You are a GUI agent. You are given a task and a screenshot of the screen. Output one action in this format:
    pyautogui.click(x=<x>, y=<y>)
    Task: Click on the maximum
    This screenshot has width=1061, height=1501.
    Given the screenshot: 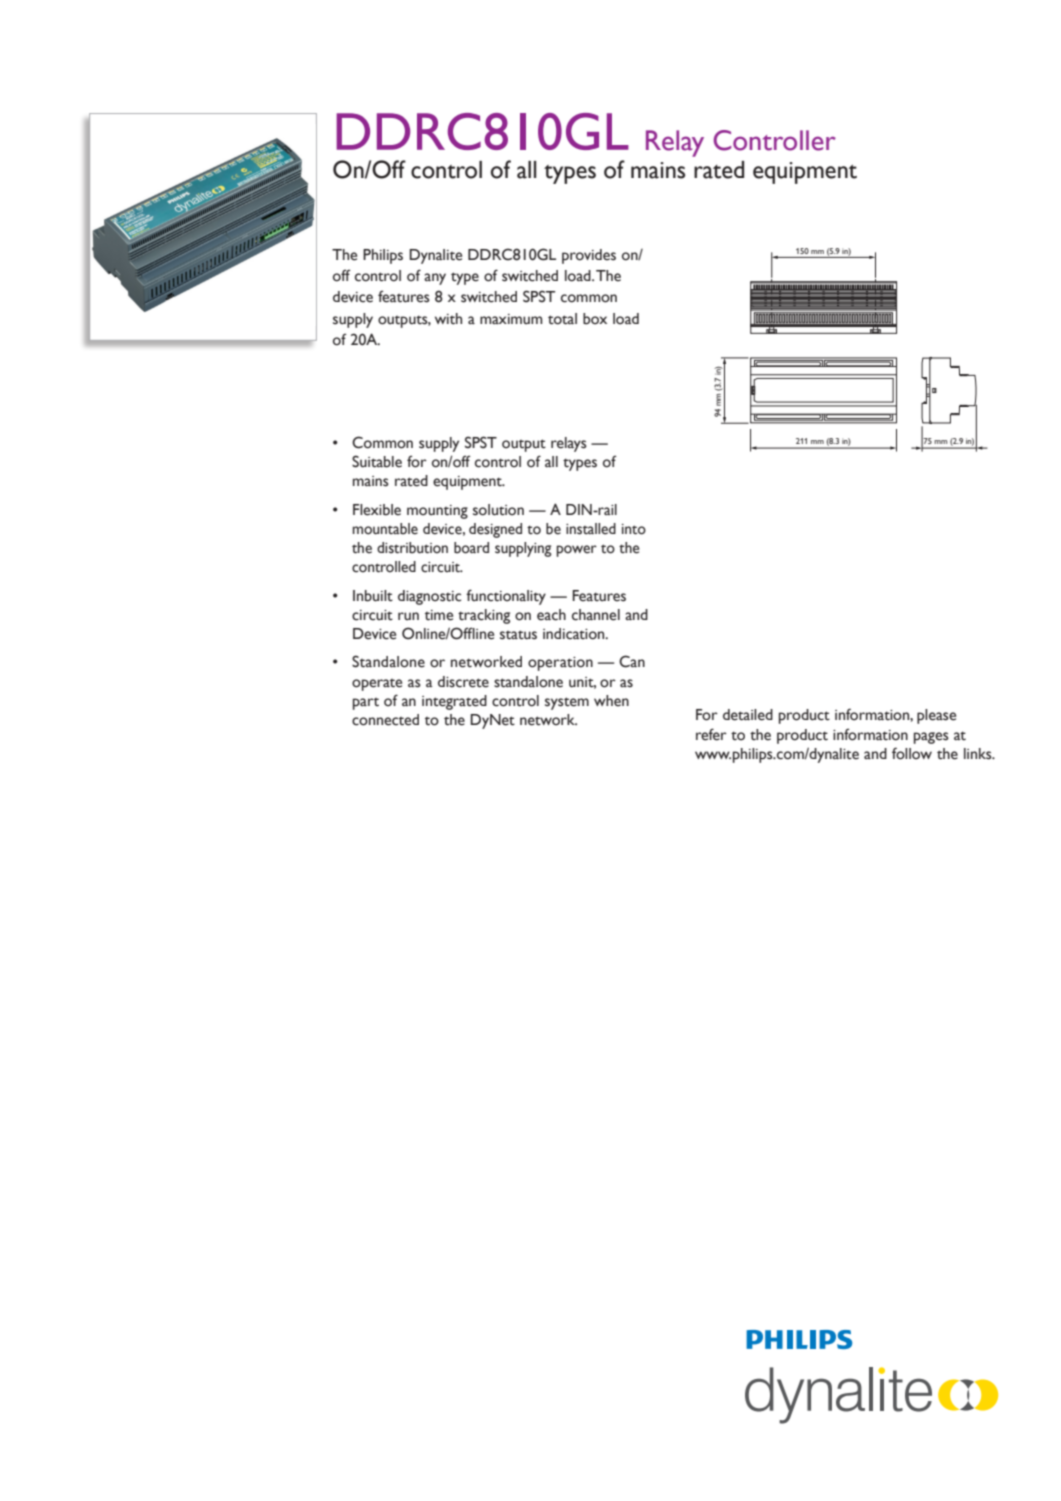 What is the action you would take?
    pyautogui.click(x=511, y=319)
